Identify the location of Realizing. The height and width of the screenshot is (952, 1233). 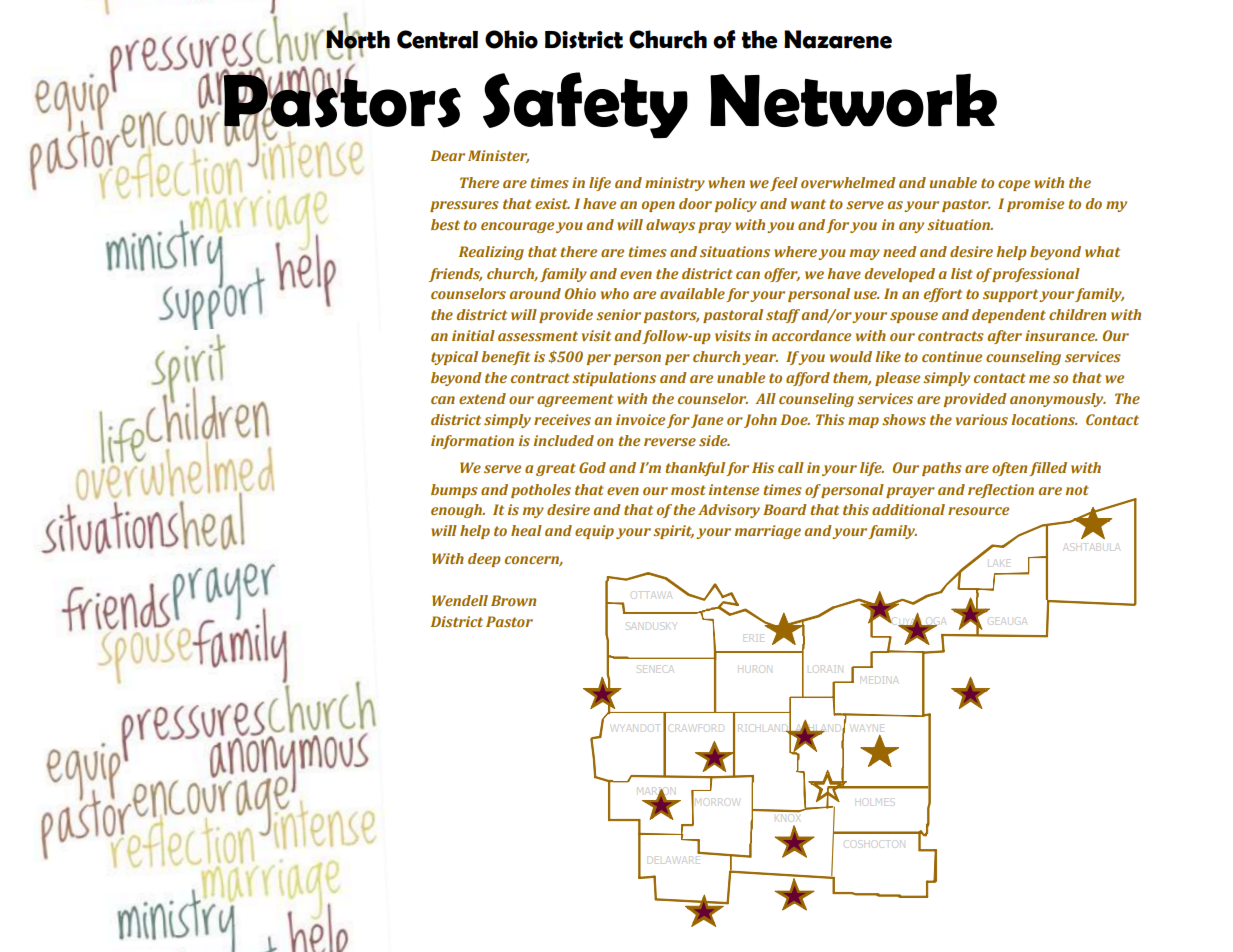
(491, 253).
